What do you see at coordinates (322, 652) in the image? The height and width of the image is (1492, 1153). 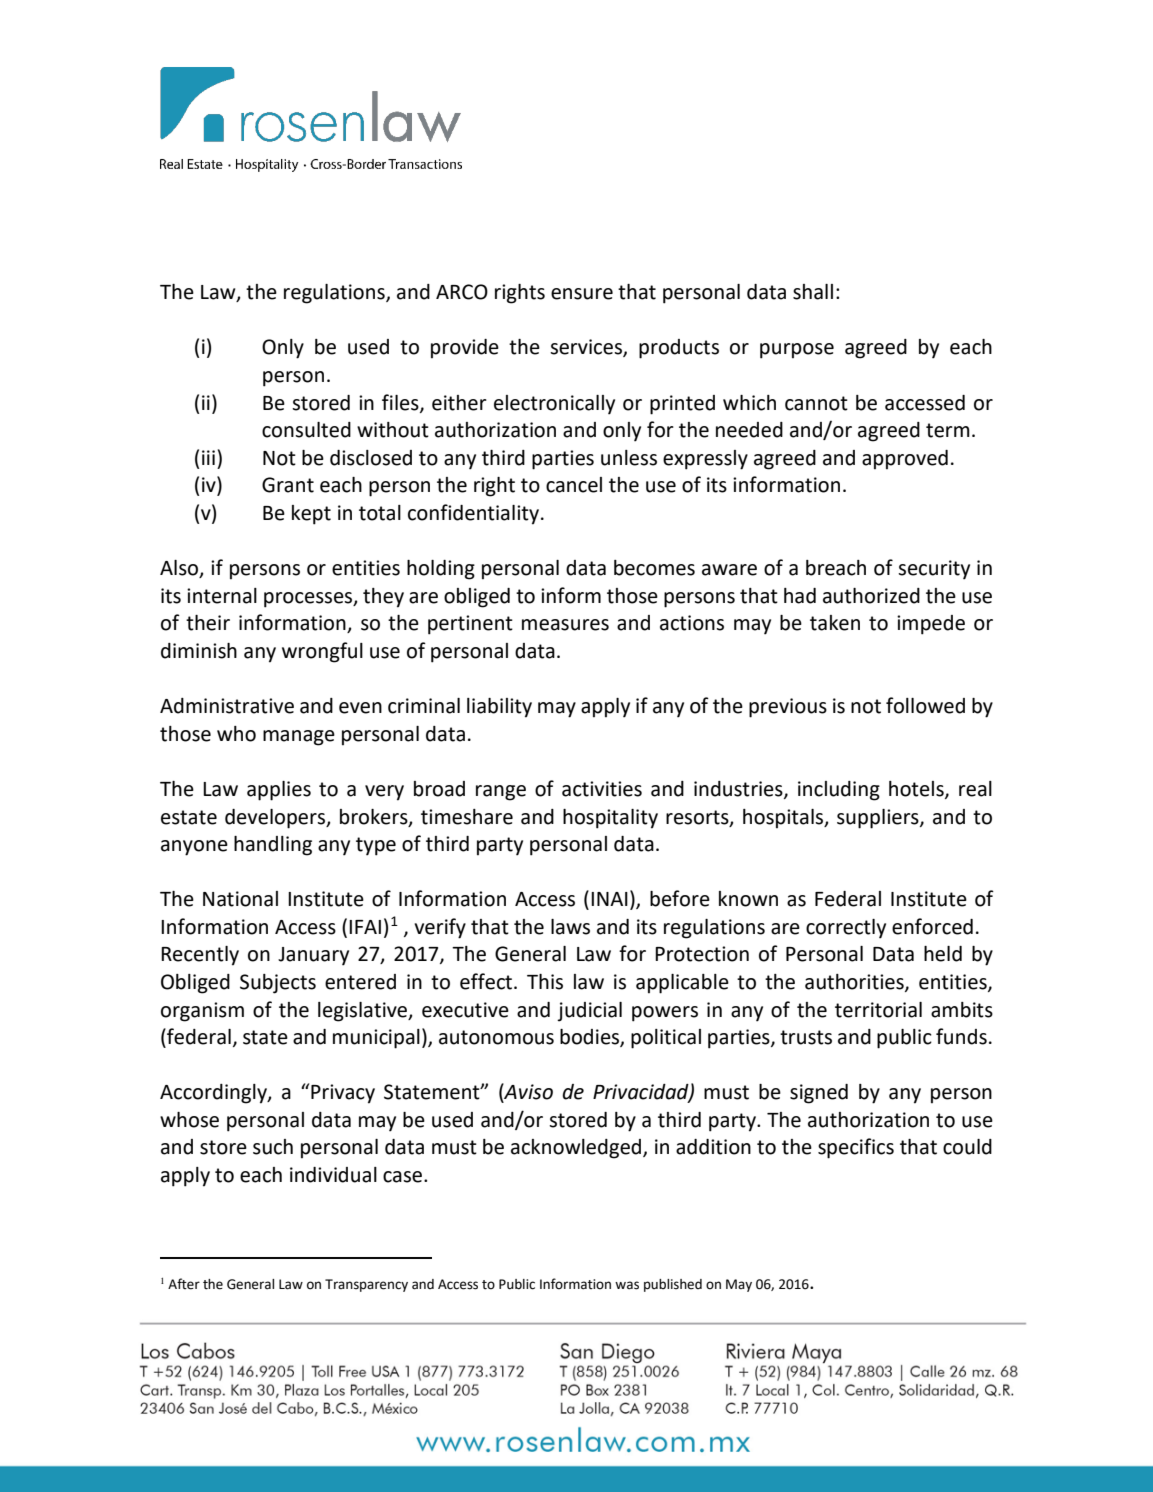 I see `wrongful` at bounding box center [322, 652].
